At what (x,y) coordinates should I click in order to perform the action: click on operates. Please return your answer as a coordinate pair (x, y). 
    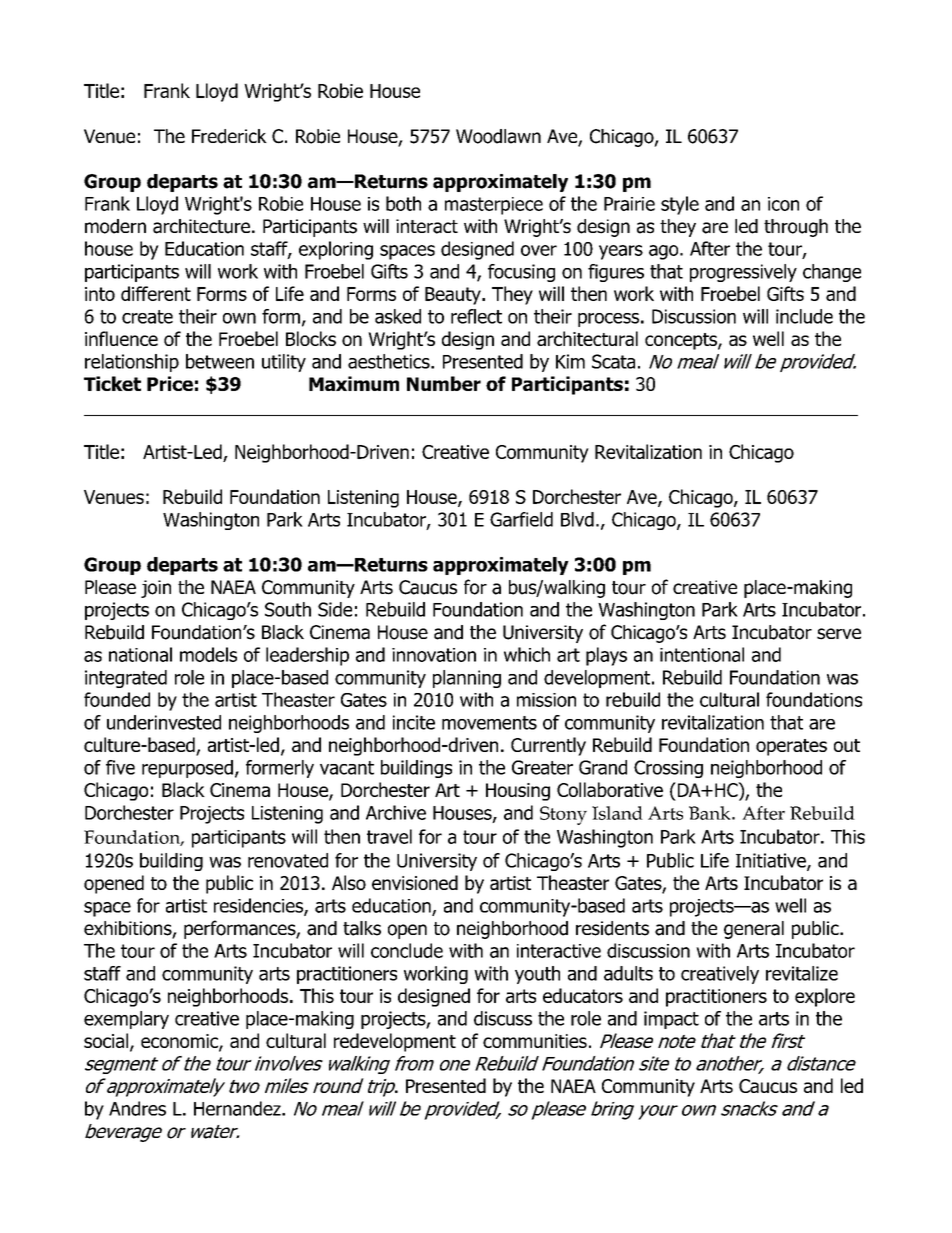
    Looking at the image, I should click on (791, 747).
